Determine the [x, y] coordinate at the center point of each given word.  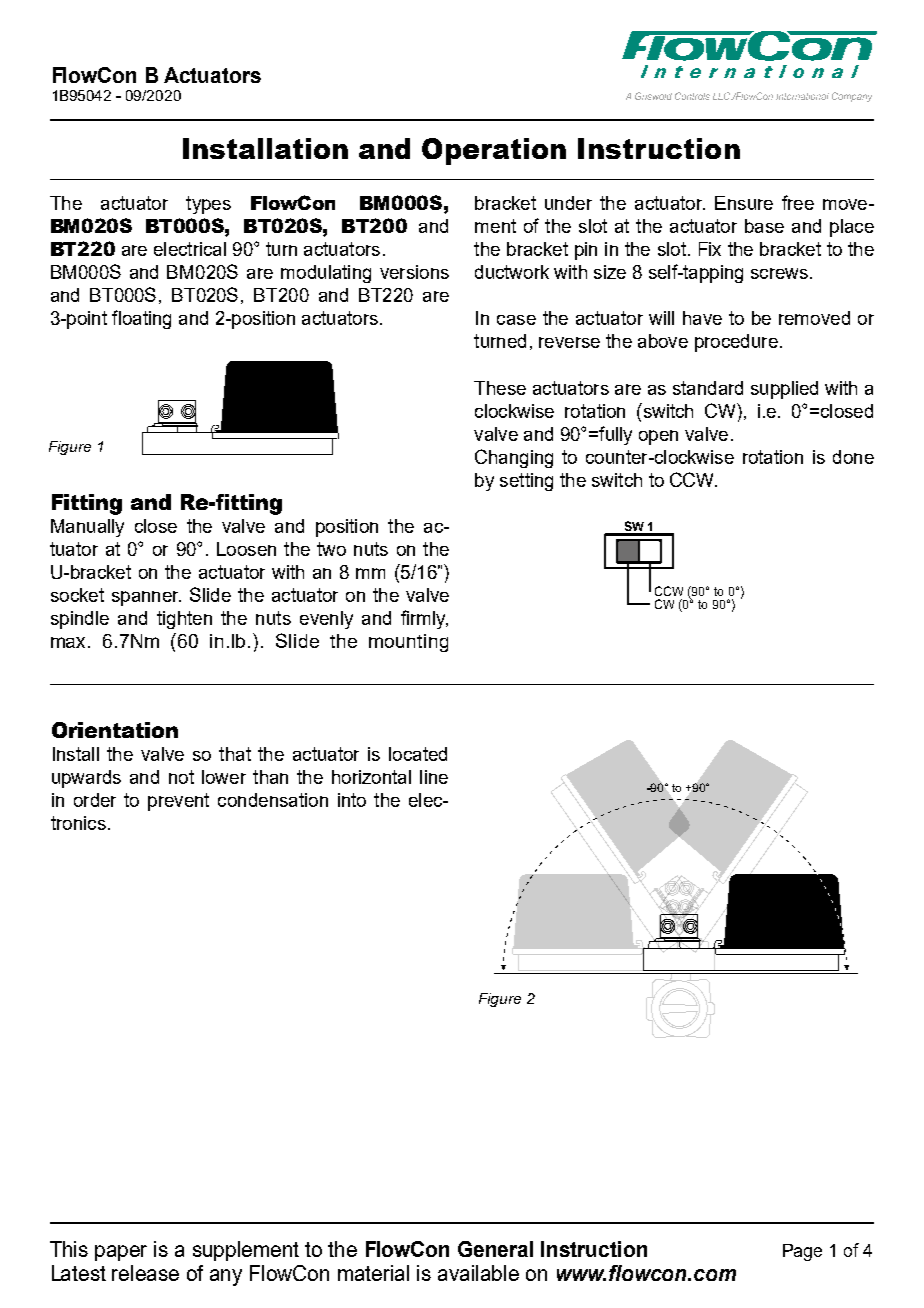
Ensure [744, 203]
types [208, 205]
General [495, 1249]
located [418, 754]
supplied [784, 390]
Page [802, 1252]
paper [121, 1253]
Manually [87, 528]
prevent [178, 802]
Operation [494, 151]
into [352, 800]
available [478, 1273]
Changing [514, 458]
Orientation [115, 730]
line [434, 777]
